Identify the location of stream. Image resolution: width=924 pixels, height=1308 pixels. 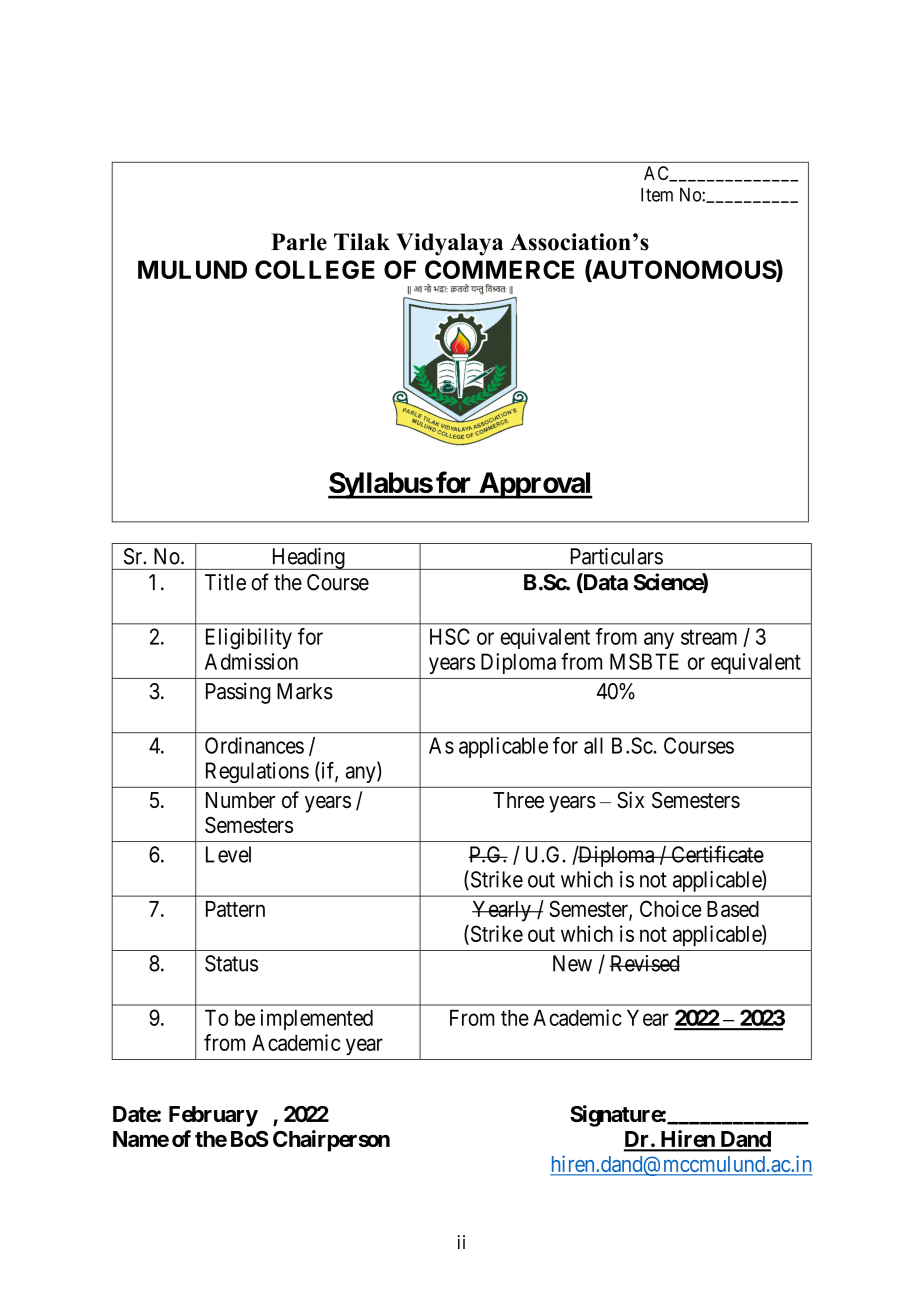
(709, 637).
